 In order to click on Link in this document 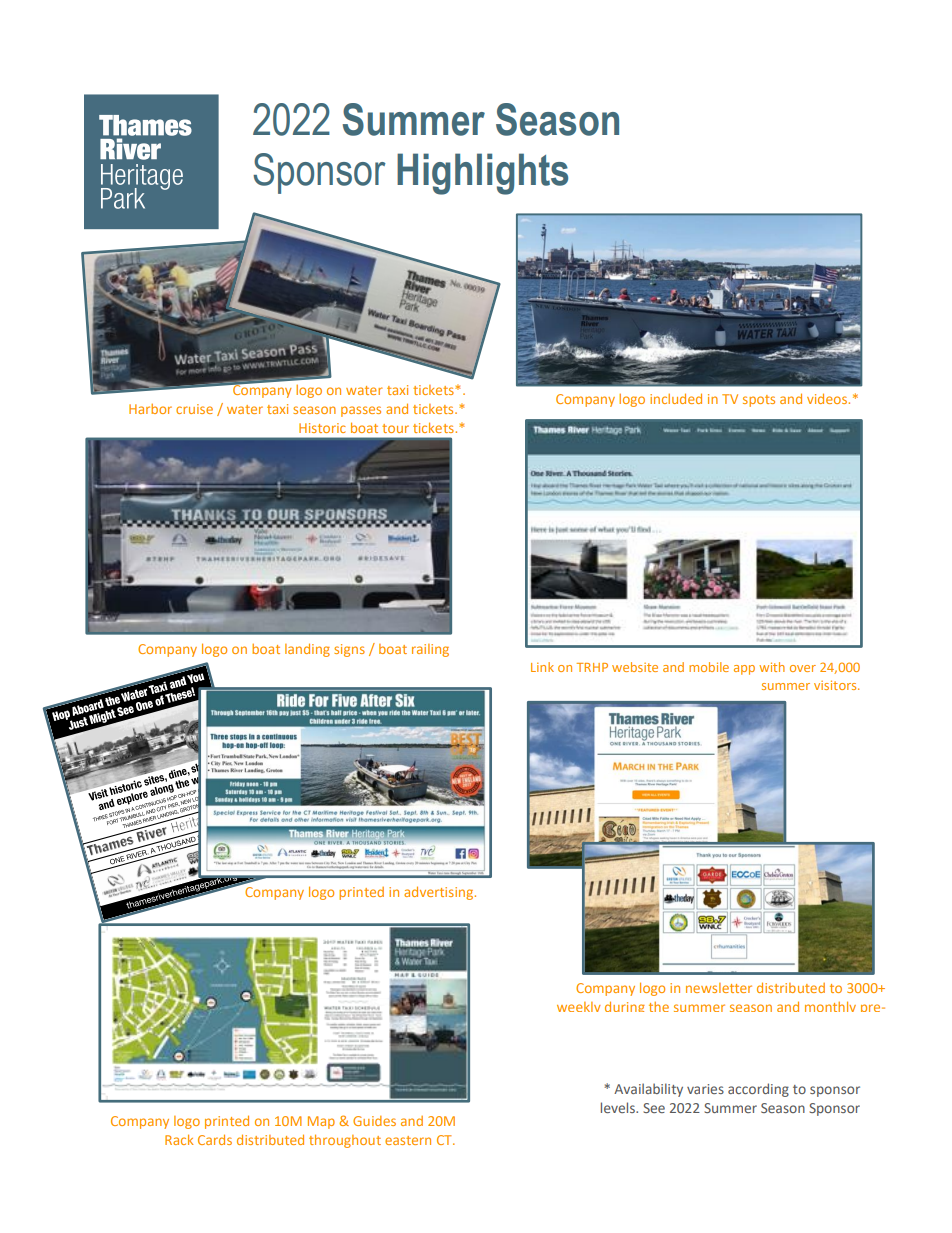, I will do `click(542, 667)`.
